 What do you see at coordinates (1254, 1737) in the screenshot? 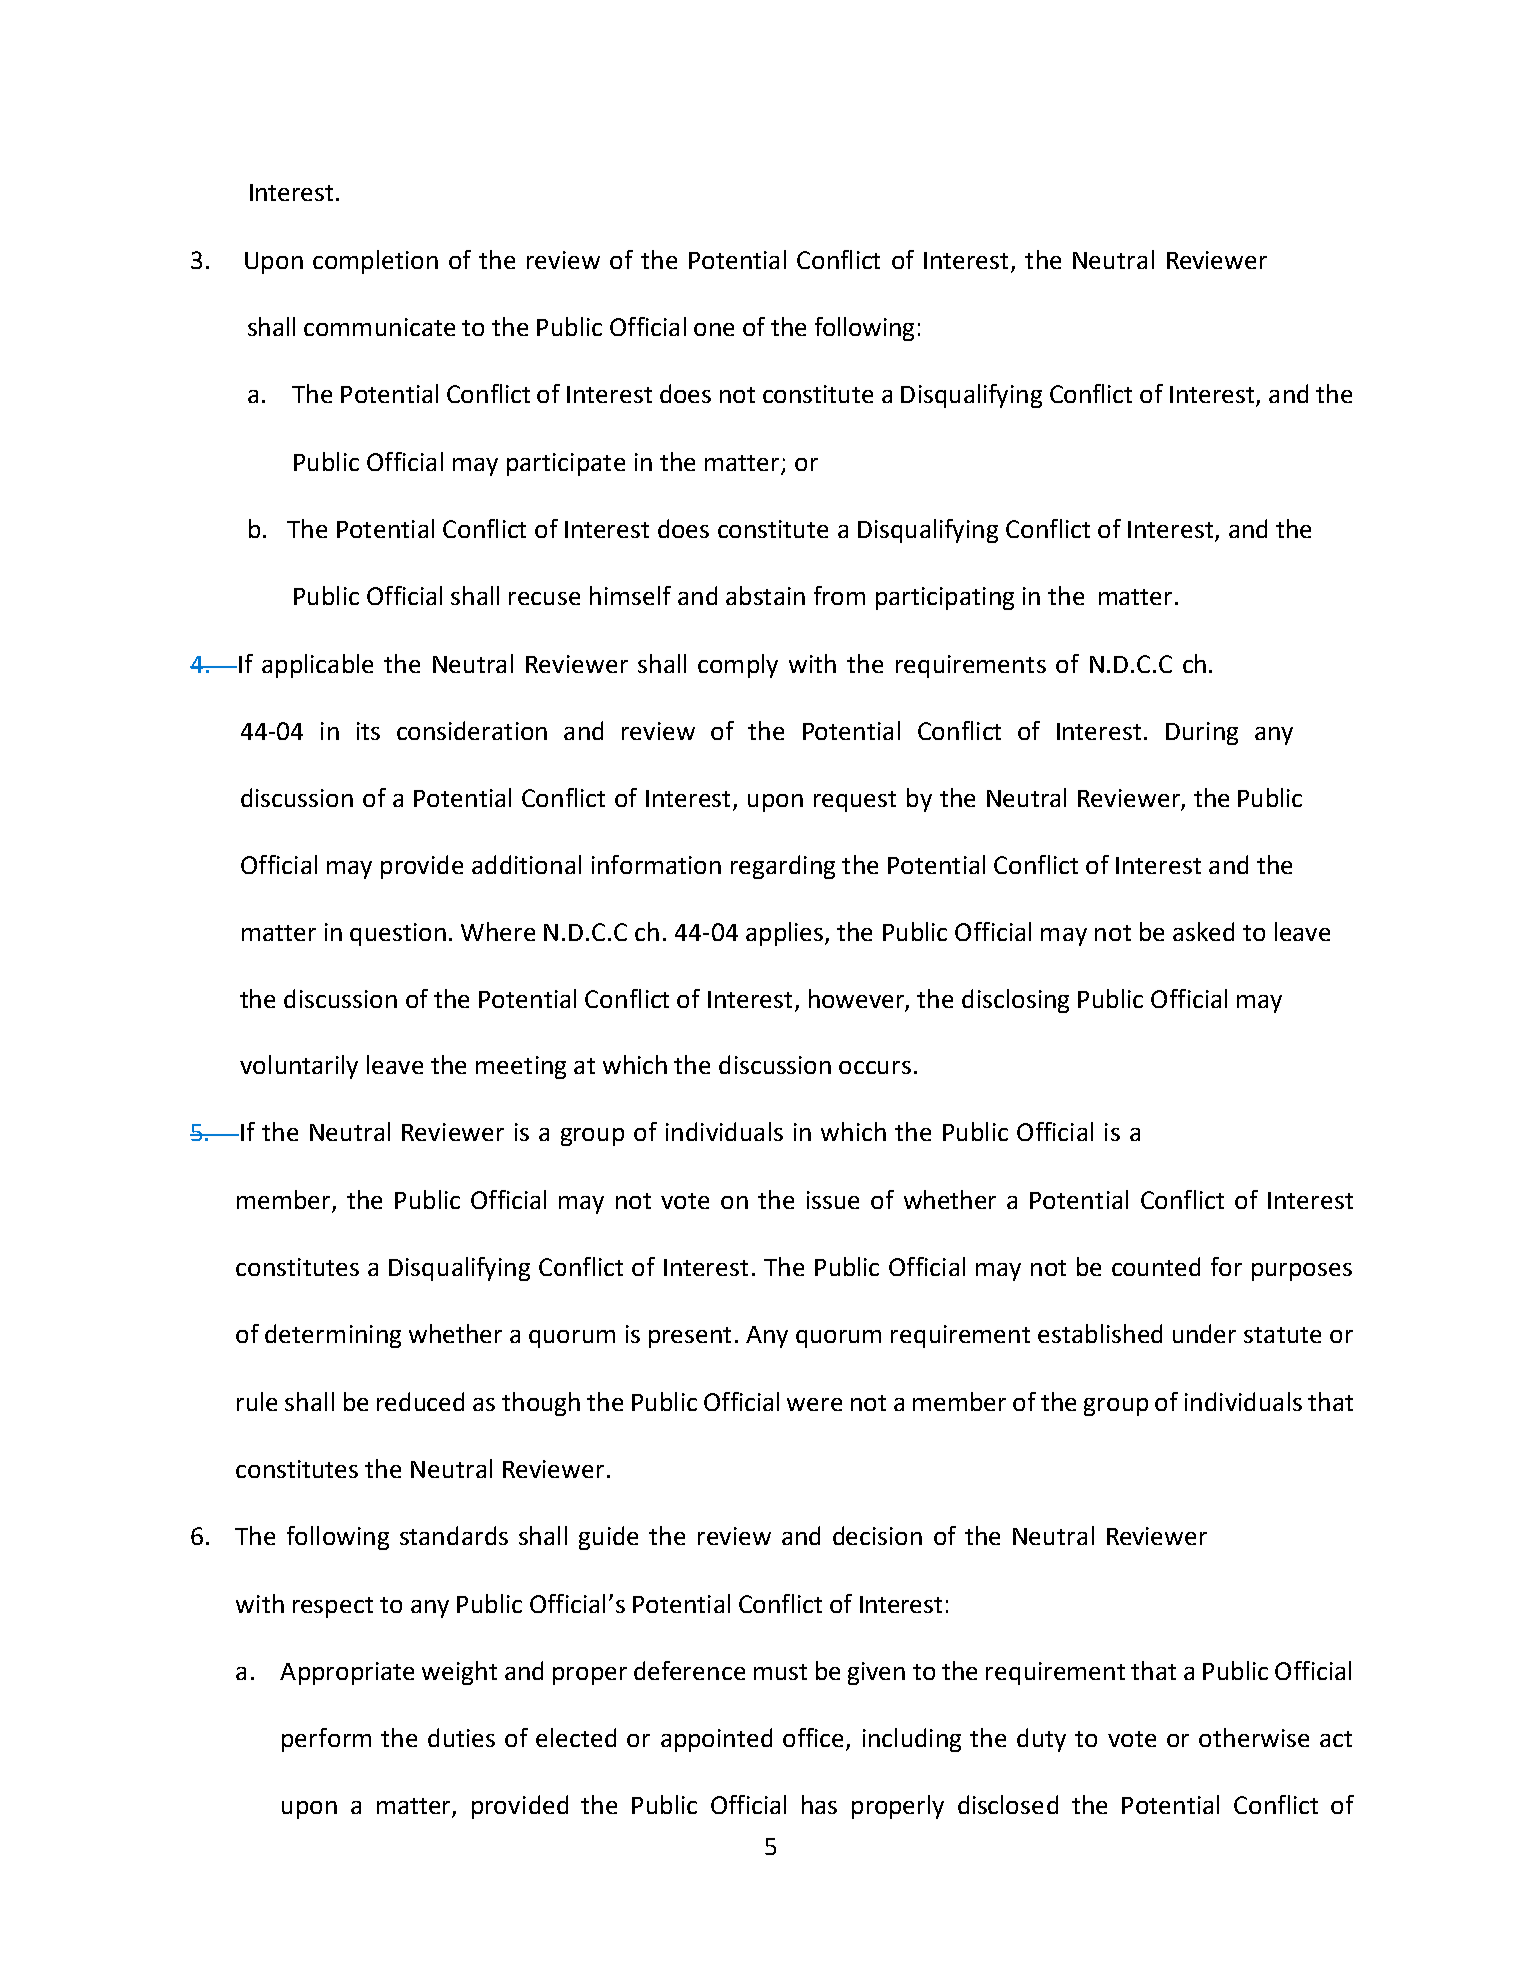
I see `otherwise` at bounding box center [1254, 1737].
